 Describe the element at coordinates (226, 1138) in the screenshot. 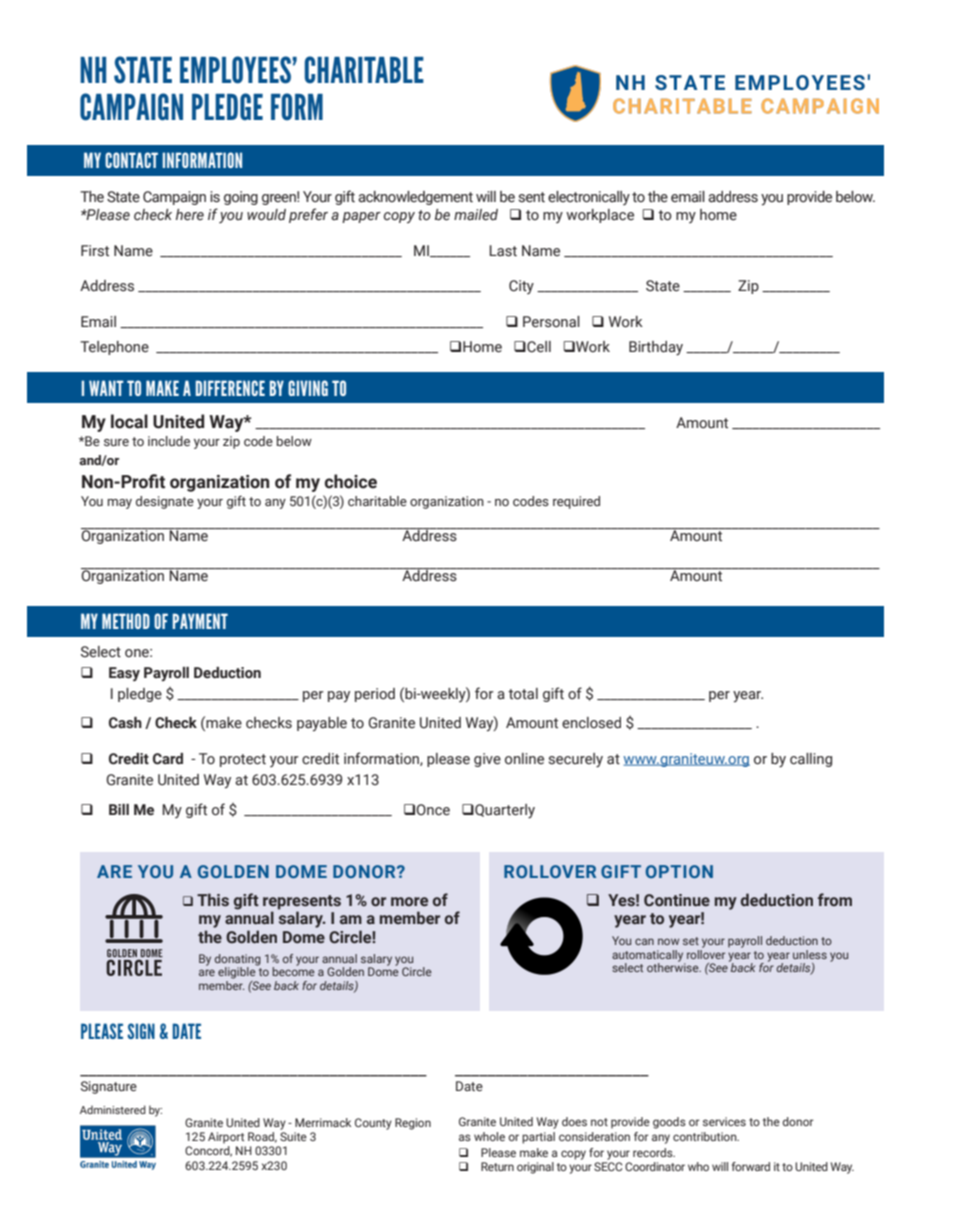

I see `Airport` at that location.
